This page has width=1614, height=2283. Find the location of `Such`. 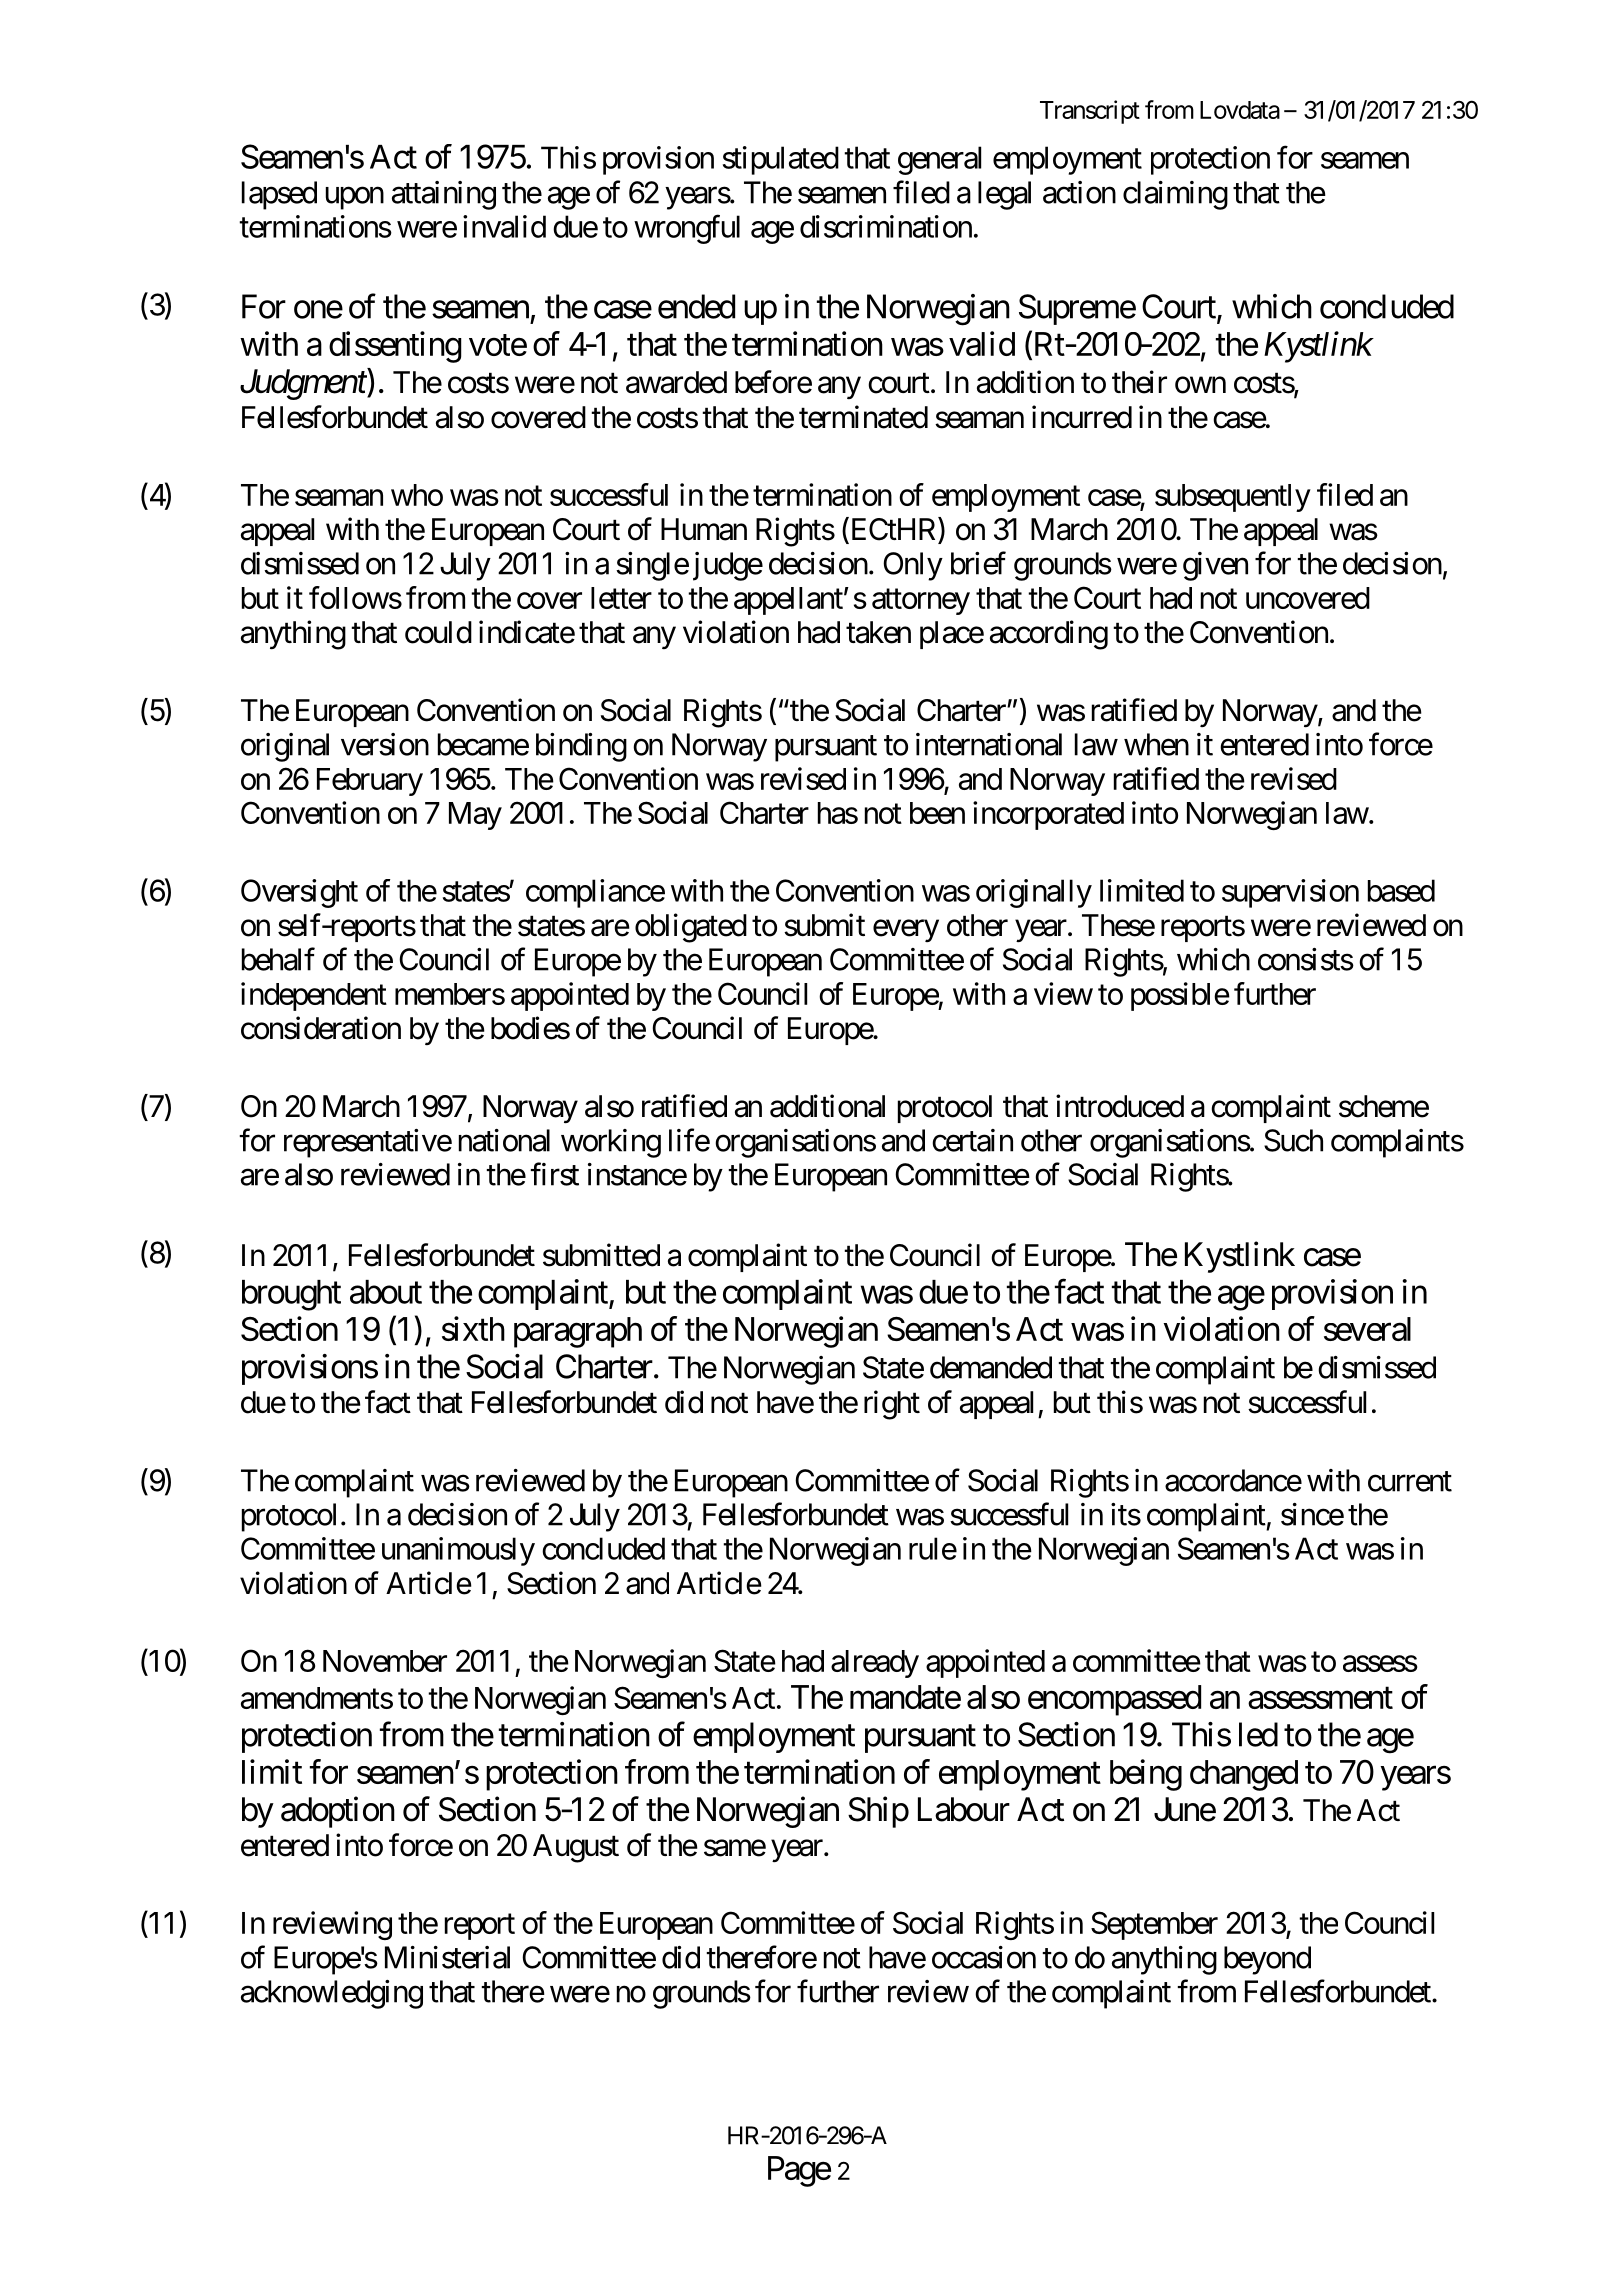

Such is located at coordinates (1293, 1140).
